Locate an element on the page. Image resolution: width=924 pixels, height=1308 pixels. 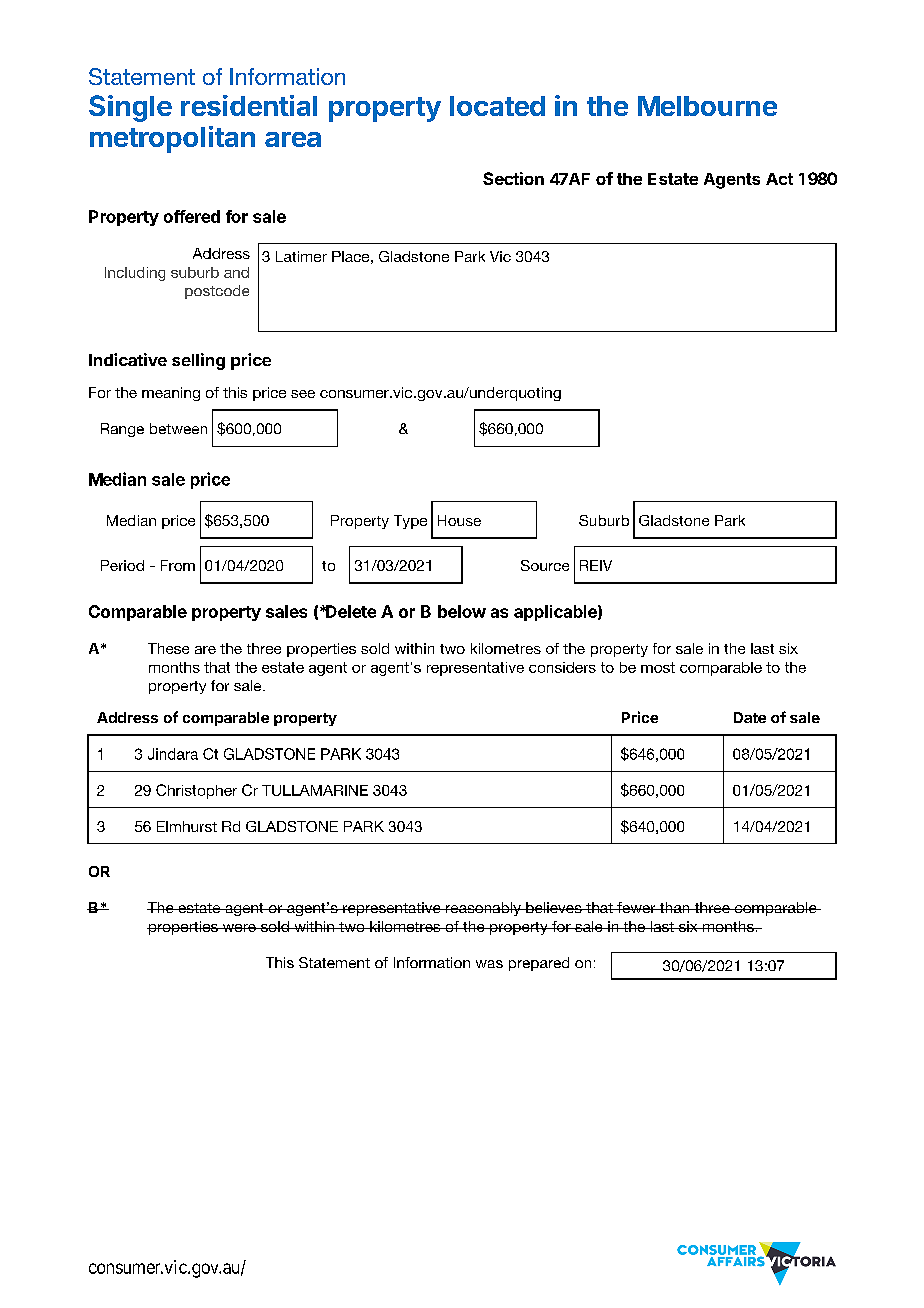
metropolitan is located at coordinates (172, 139).
